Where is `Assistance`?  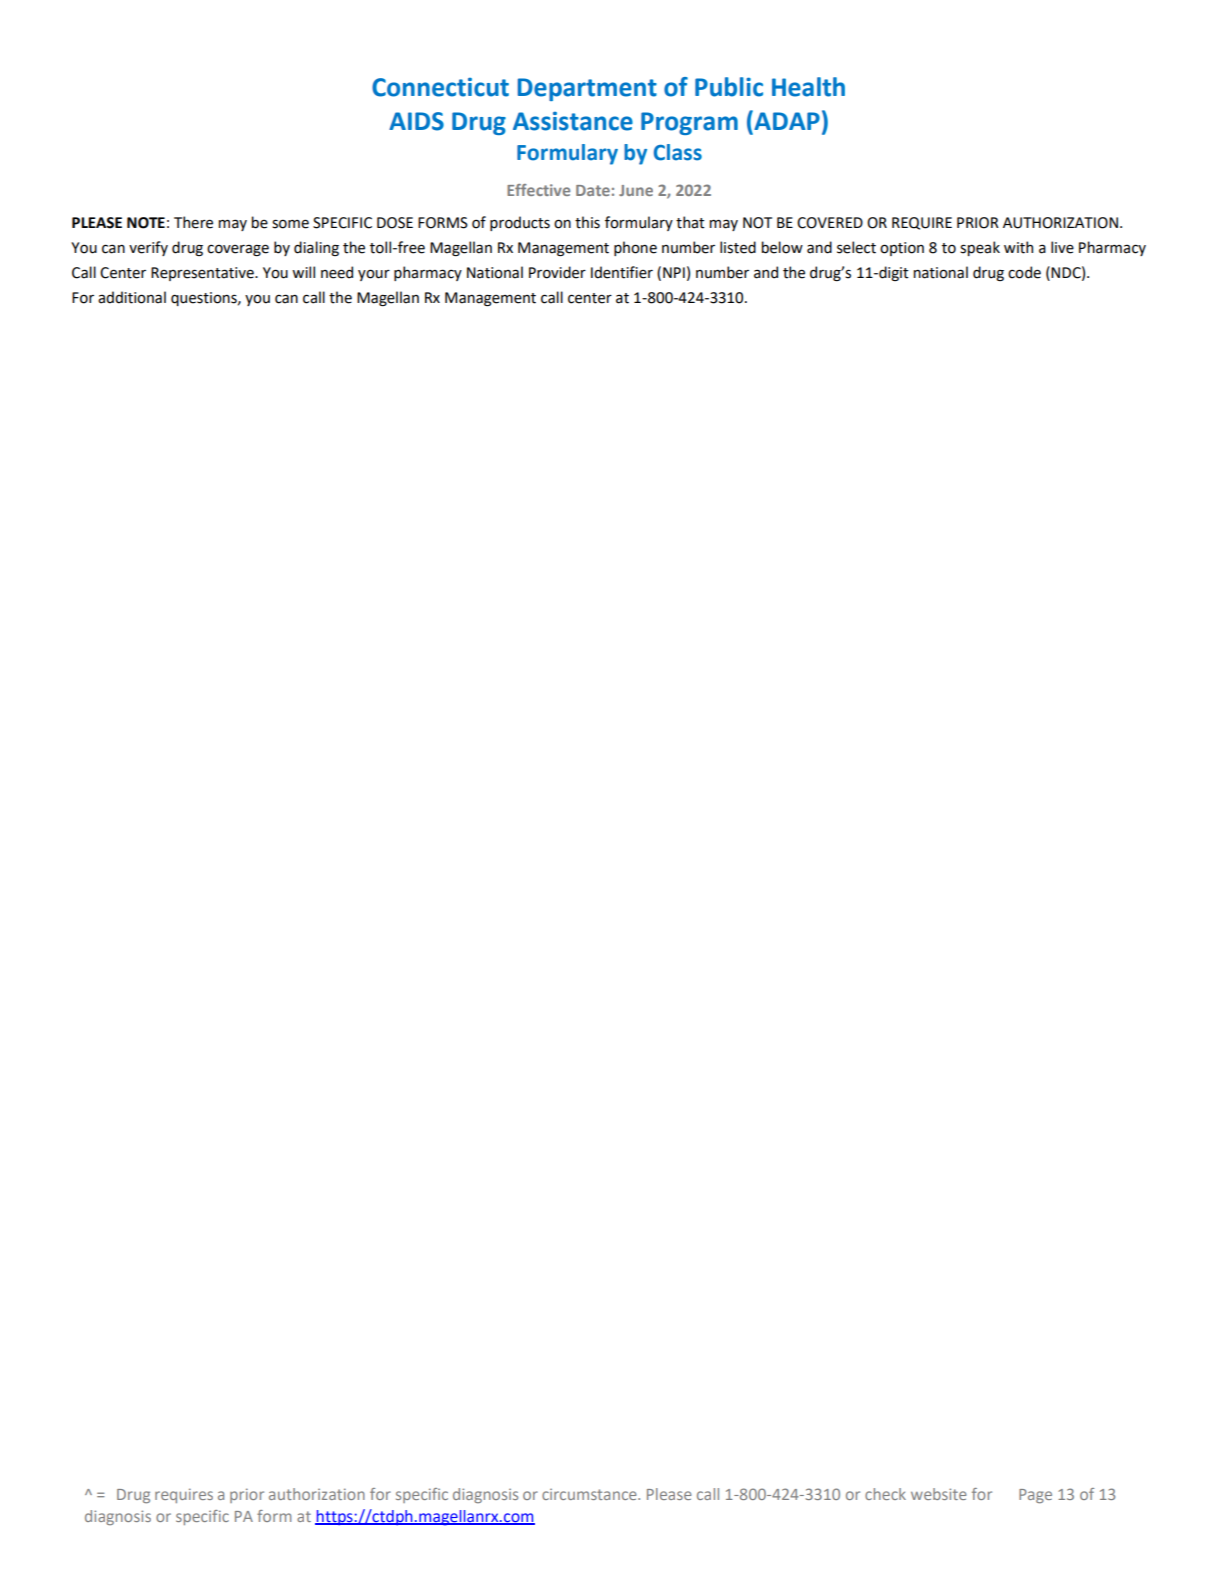
Assistance is located at coordinates (573, 121).
